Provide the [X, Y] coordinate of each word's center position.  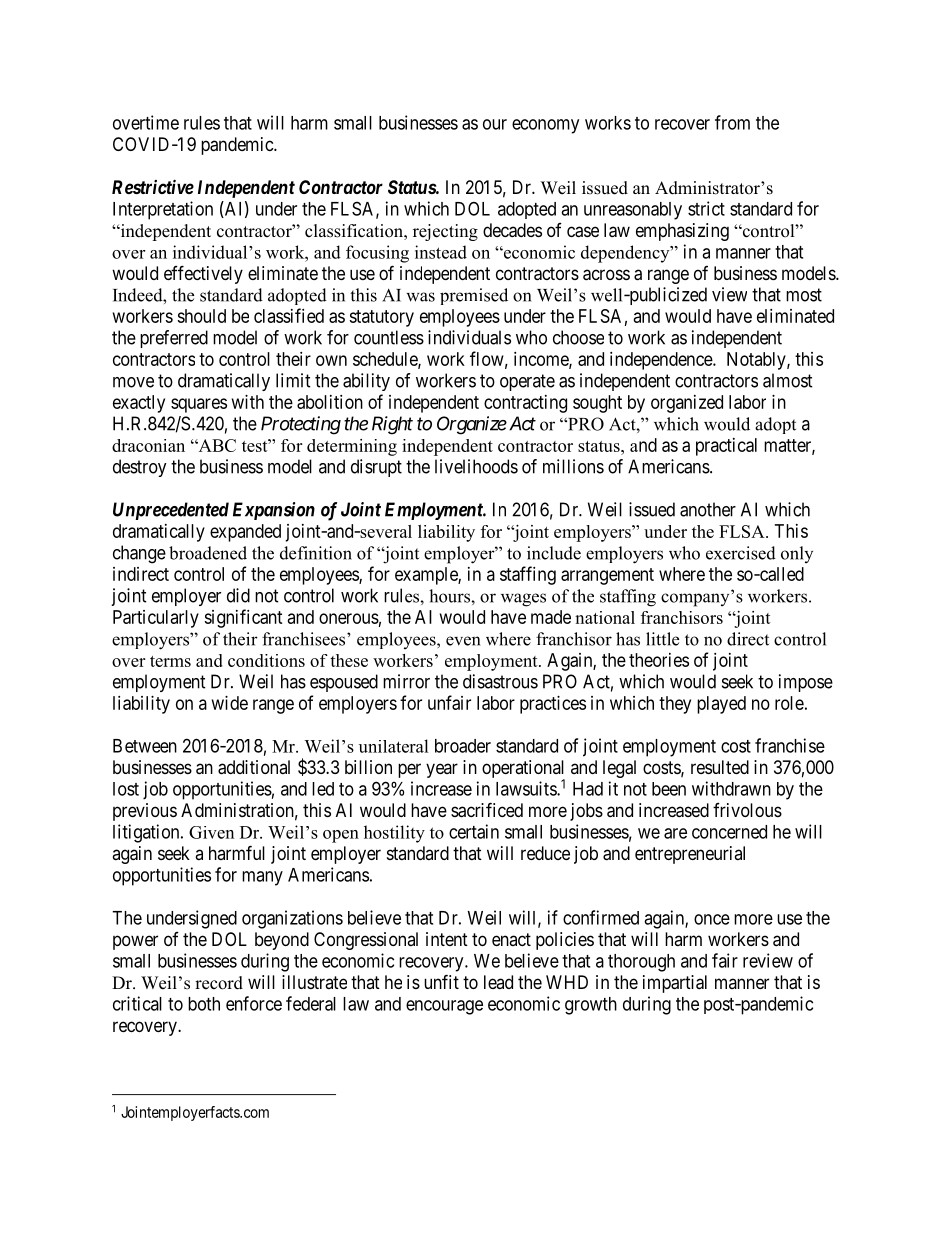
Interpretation [163, 210]
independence [662, 361]
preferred [174, 339]
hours [450, 596]
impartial [675, 984]
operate [527, 382]
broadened [208, 553]
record [219, 983]
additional [254, 767]
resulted [720, 767]
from [732, 122]
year [442, 770]
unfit [441, 981]
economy [545, 126]
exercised [741, 553]
